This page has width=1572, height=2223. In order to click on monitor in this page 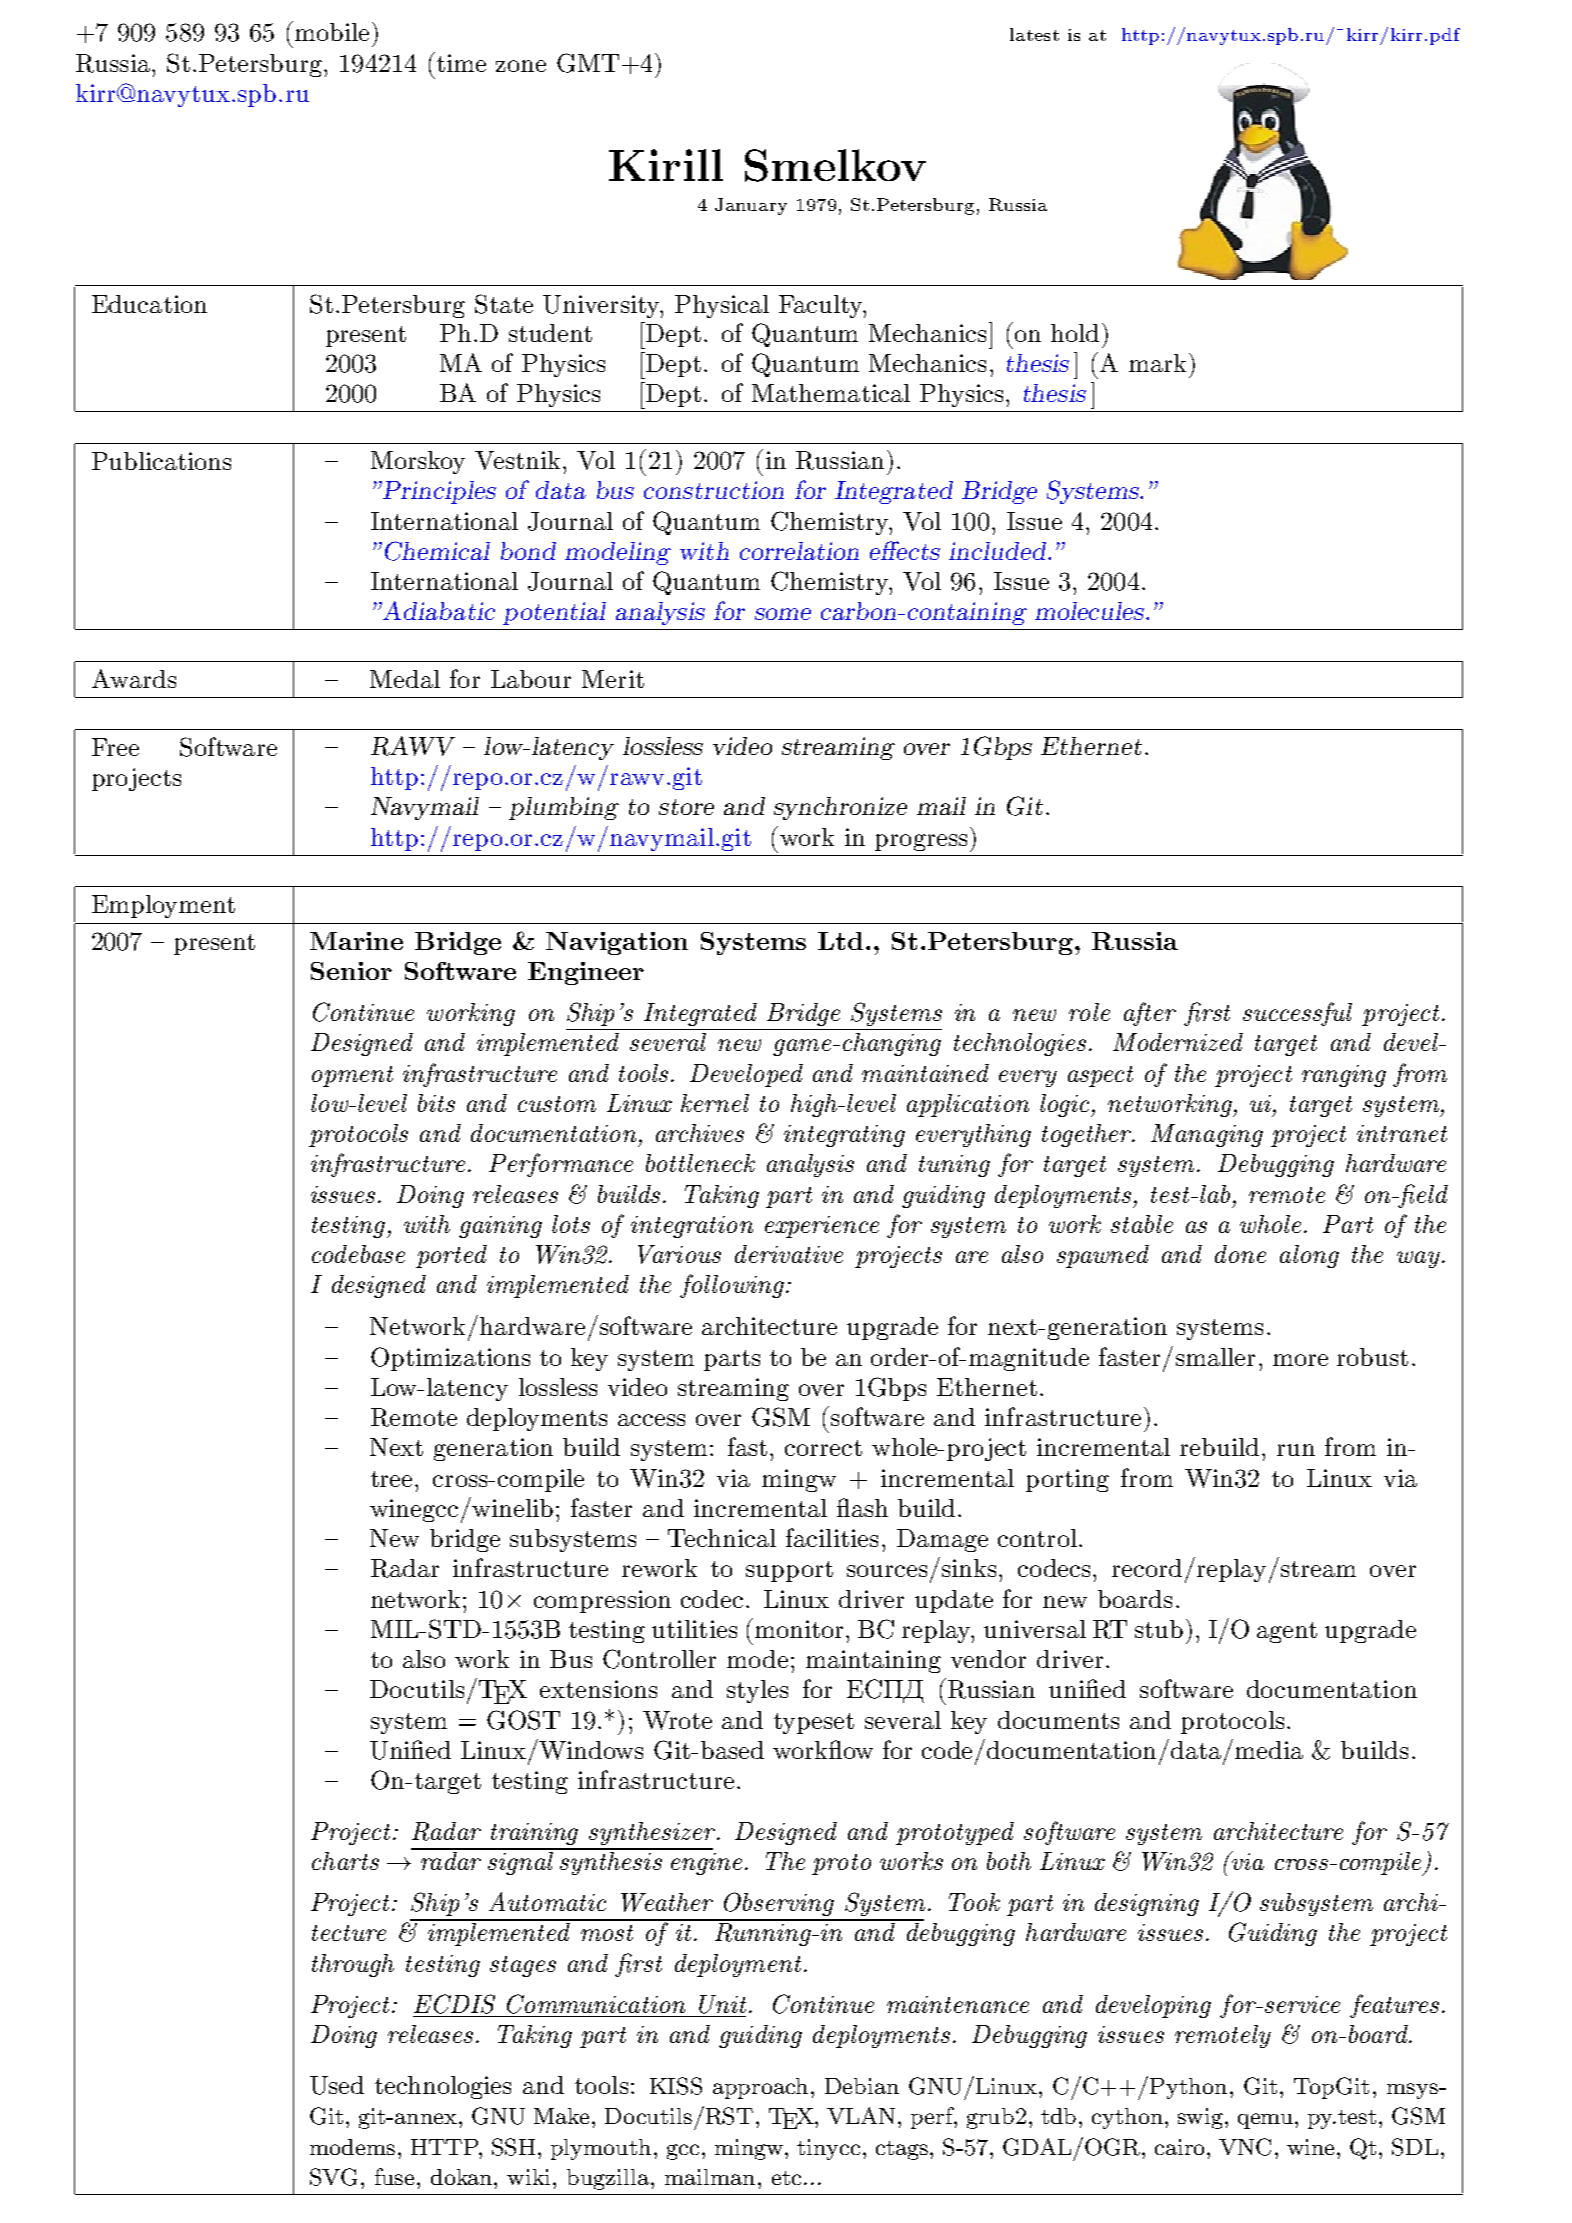, I will do `click(797, 1628)`.
